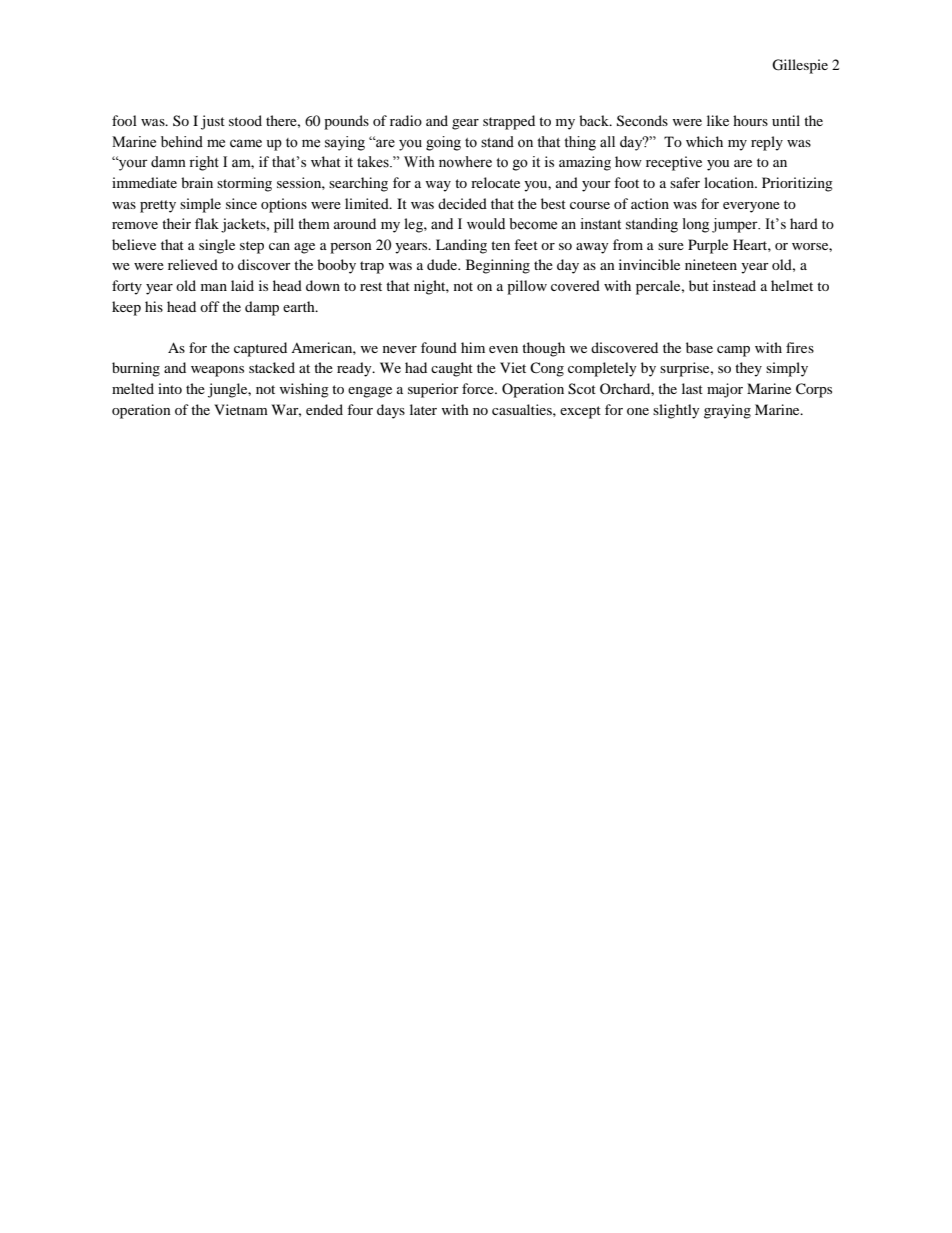 Image resolution: width=952 pixels, height=1233 pixels. Describe the element at coordinates (406, 120) in the page. I see `radio` at that location.
